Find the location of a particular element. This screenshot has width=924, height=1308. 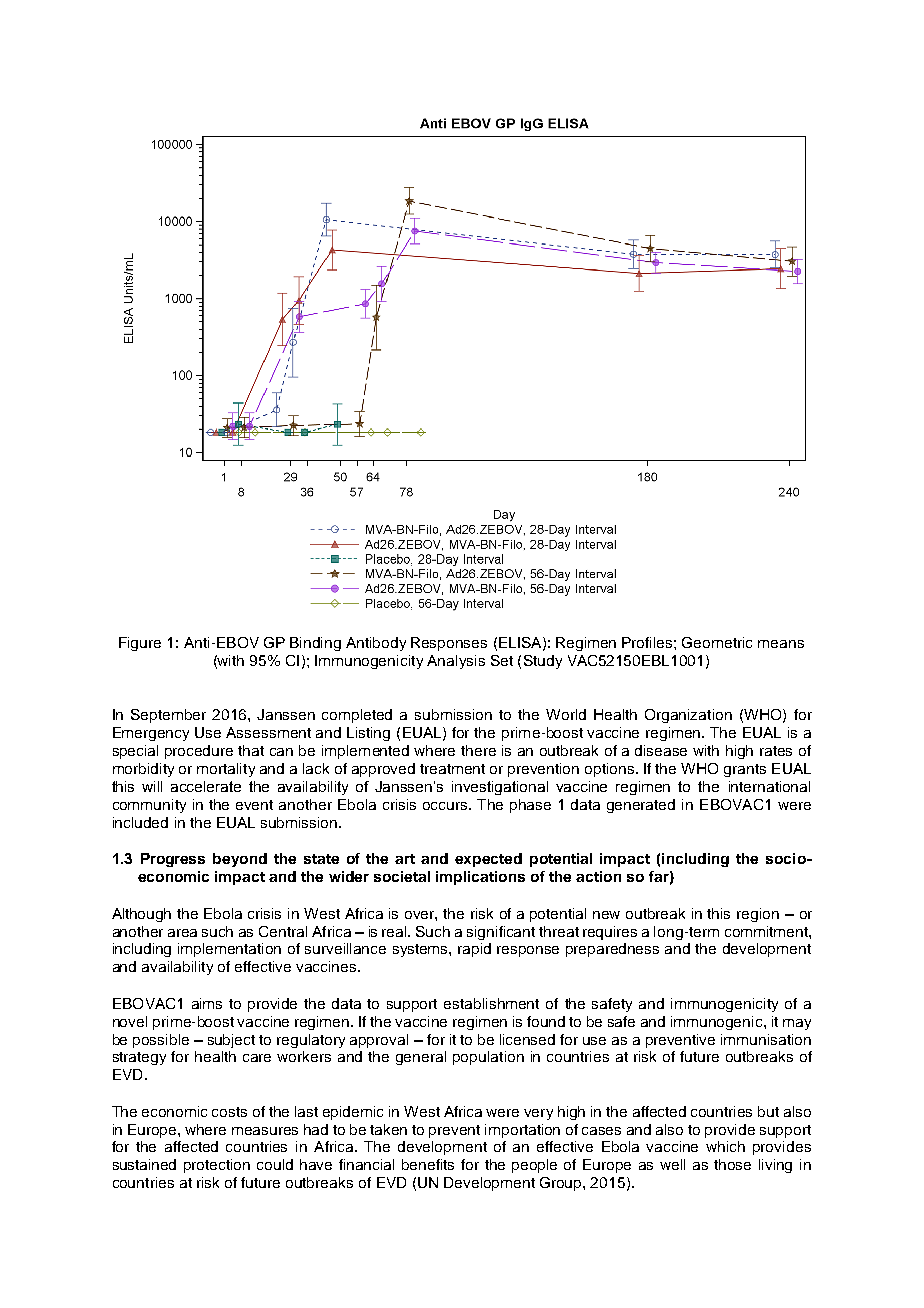

Geometric is located at coordinates (717, 642).
